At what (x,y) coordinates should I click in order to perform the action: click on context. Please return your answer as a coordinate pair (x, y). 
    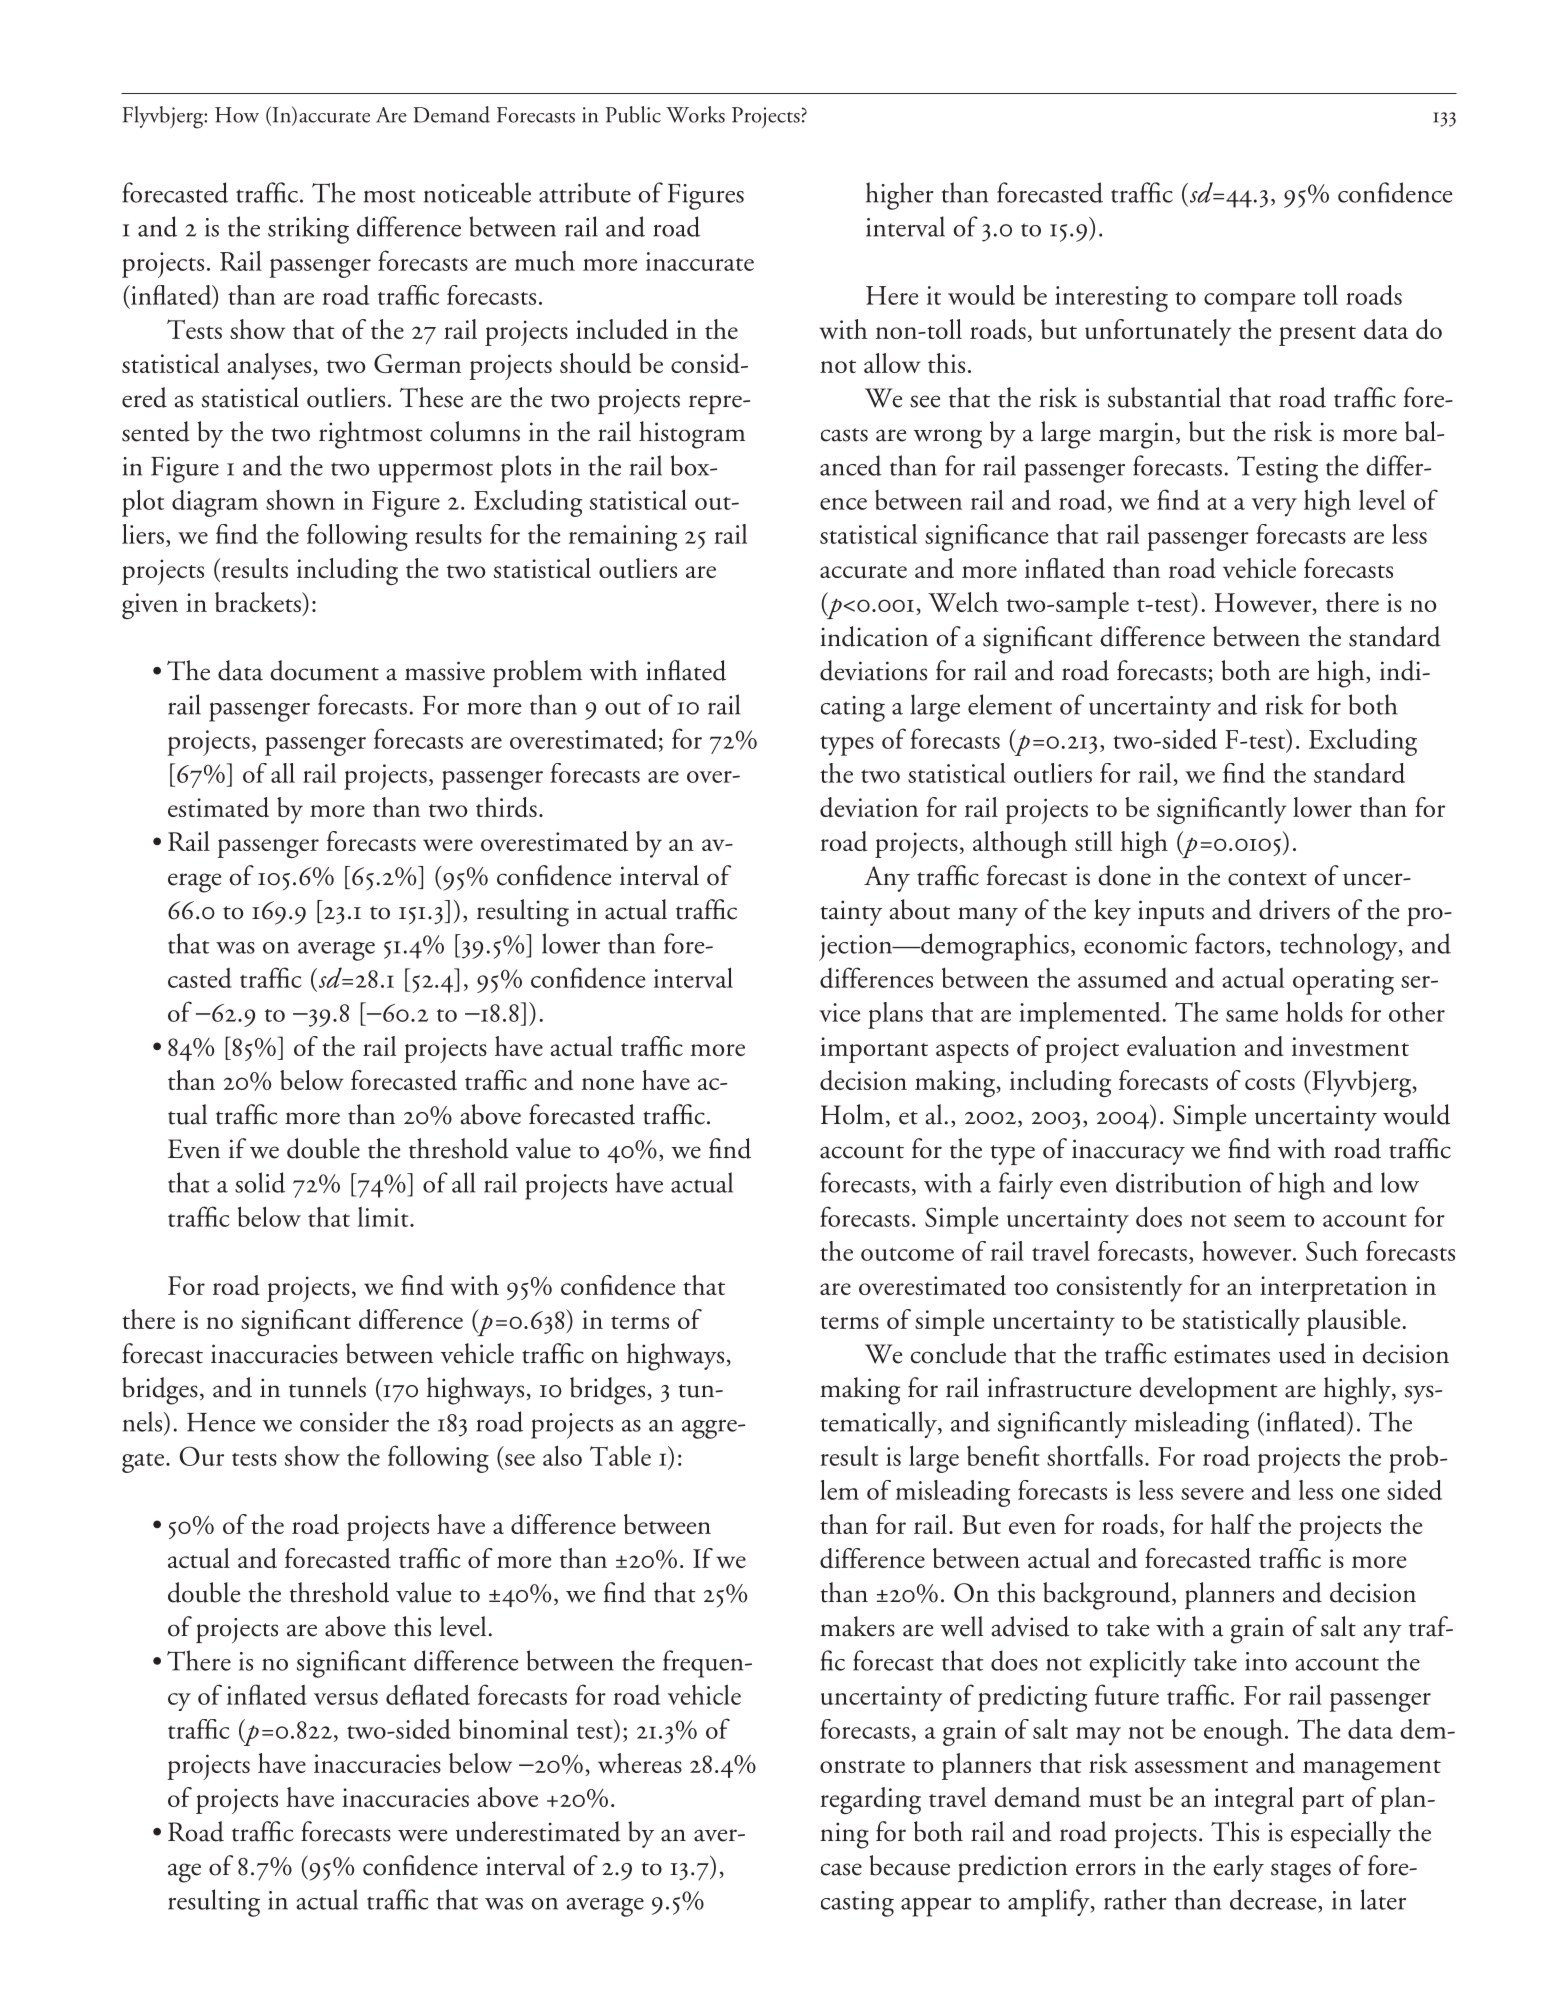
    Looking at the image, I should click on (1267, 879).
